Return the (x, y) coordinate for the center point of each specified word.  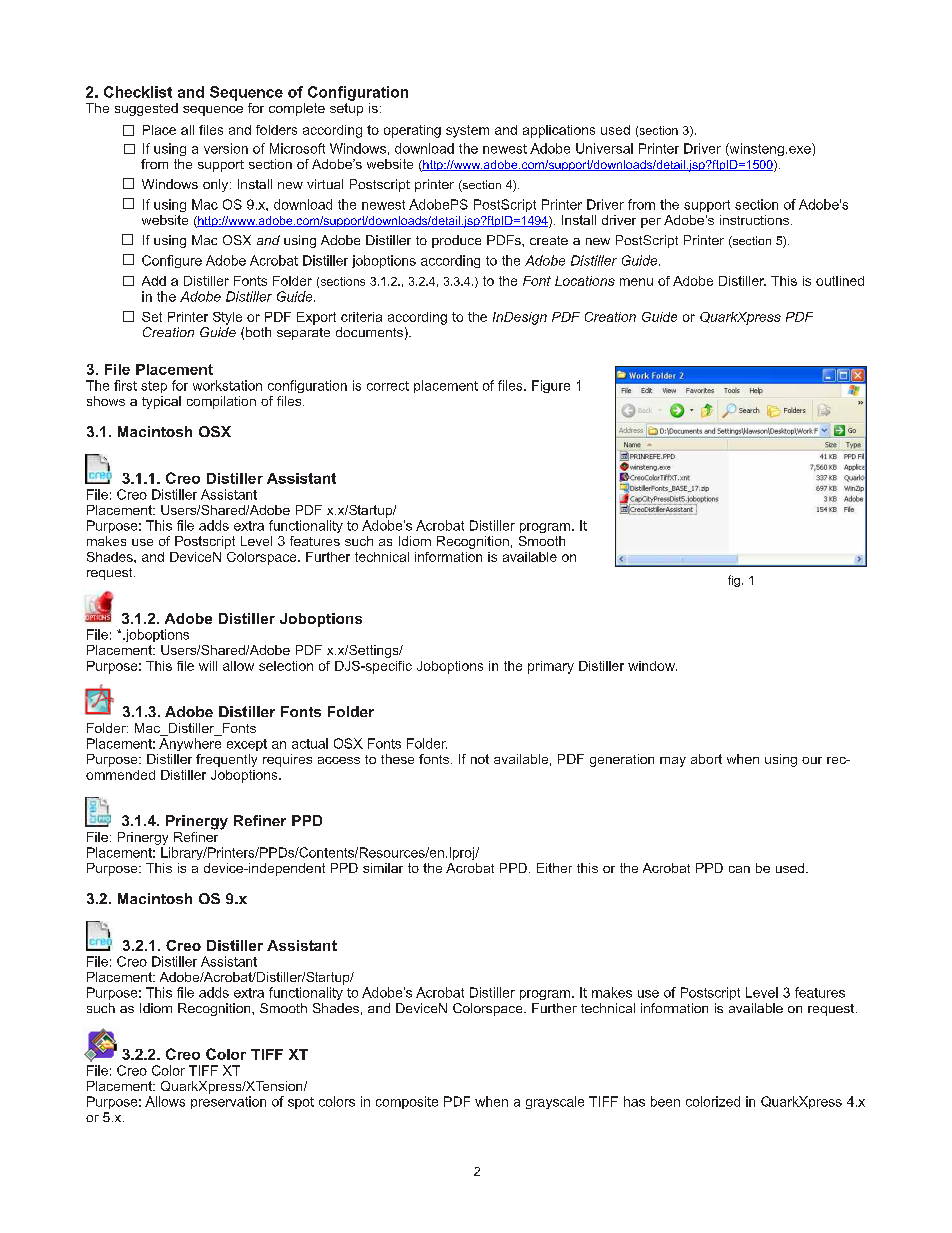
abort (706, 759)
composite (407, 1102)
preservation (228, 1102)
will (208, 666)
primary (551, 667)
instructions (756, 220)
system (467, 131)
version (226, 148)
